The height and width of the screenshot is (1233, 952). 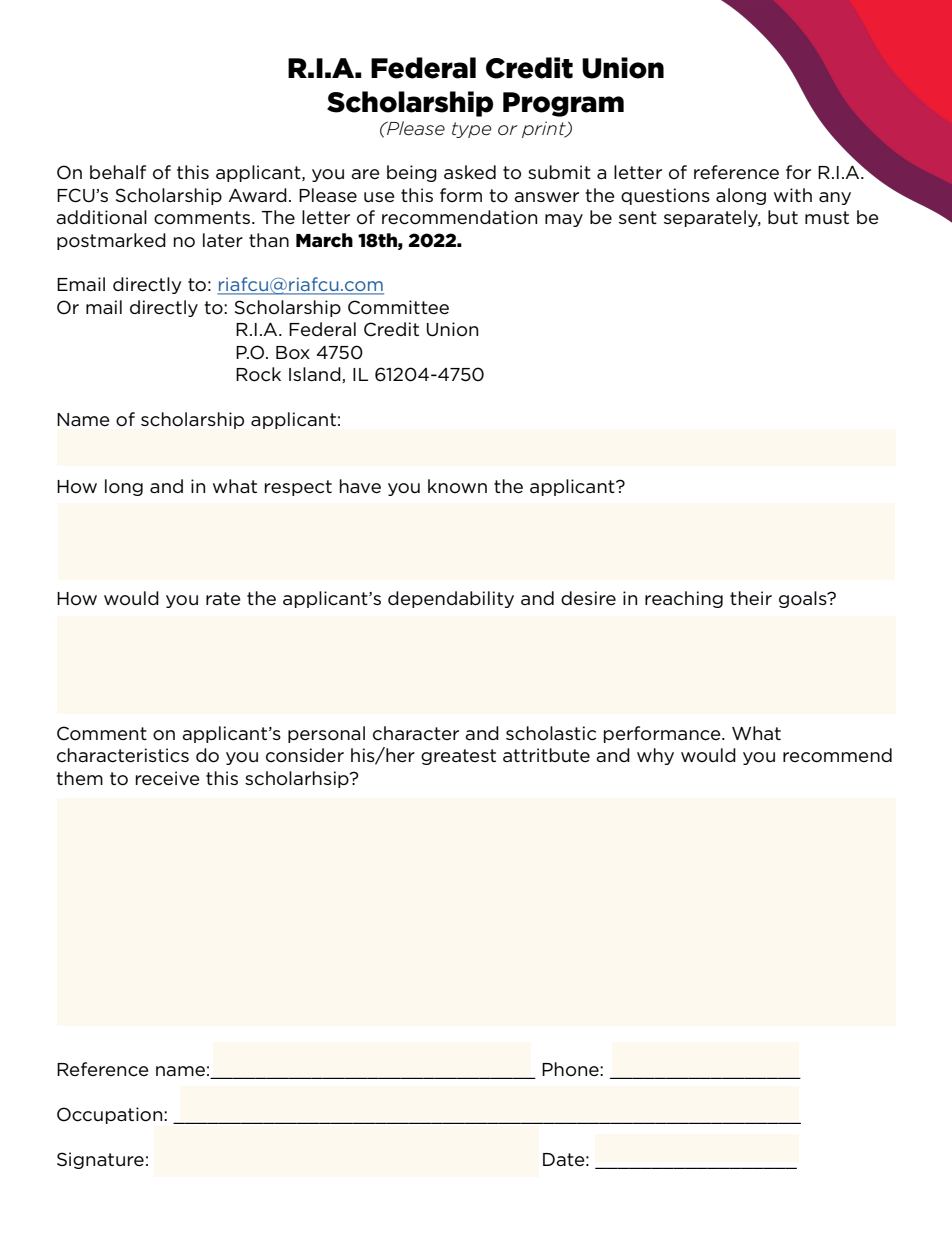 I want to click on behalf, so click(x=118, y=172).
